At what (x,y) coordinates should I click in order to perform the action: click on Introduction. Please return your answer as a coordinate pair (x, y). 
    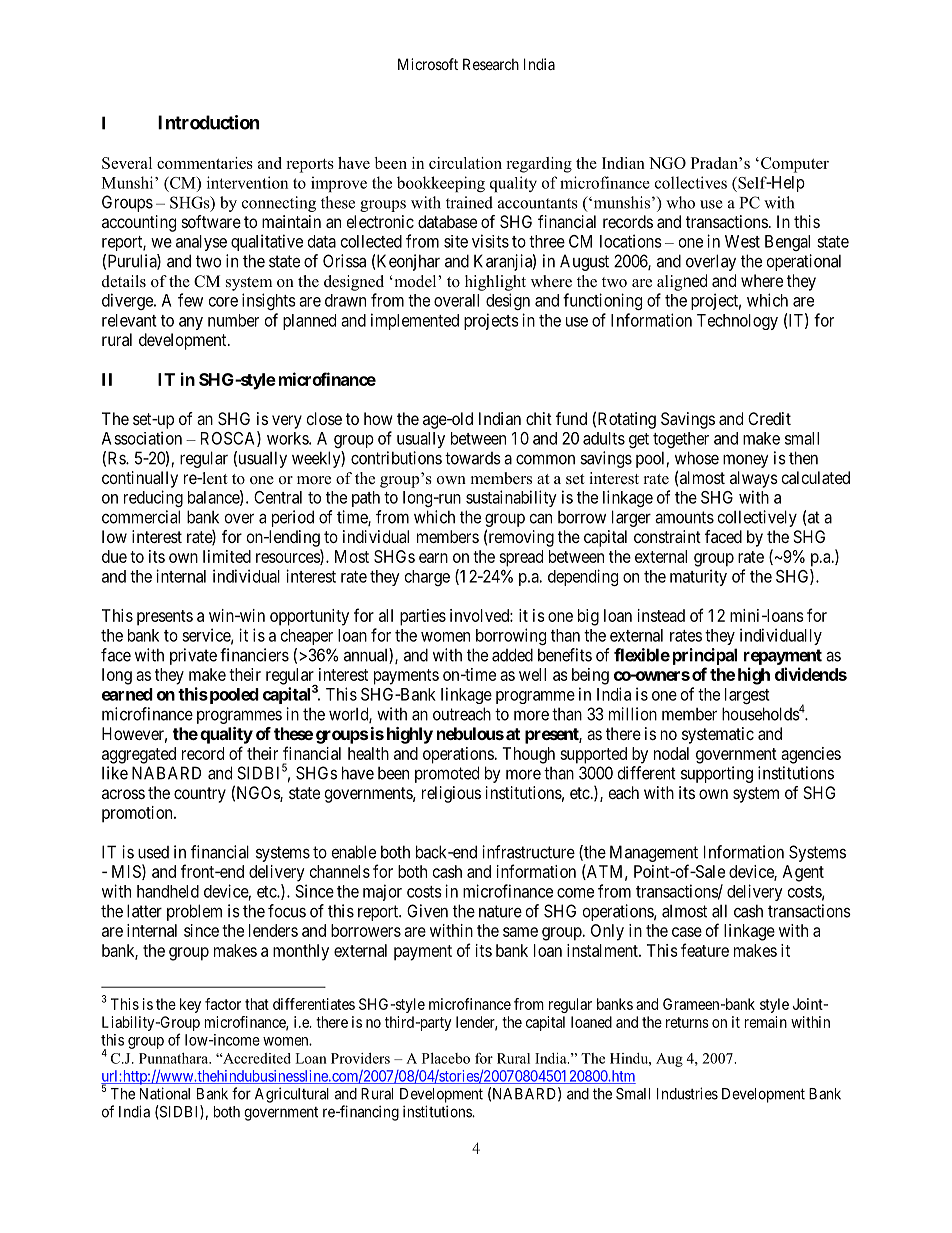
    Looking at the image, I should click on (209, 122).
